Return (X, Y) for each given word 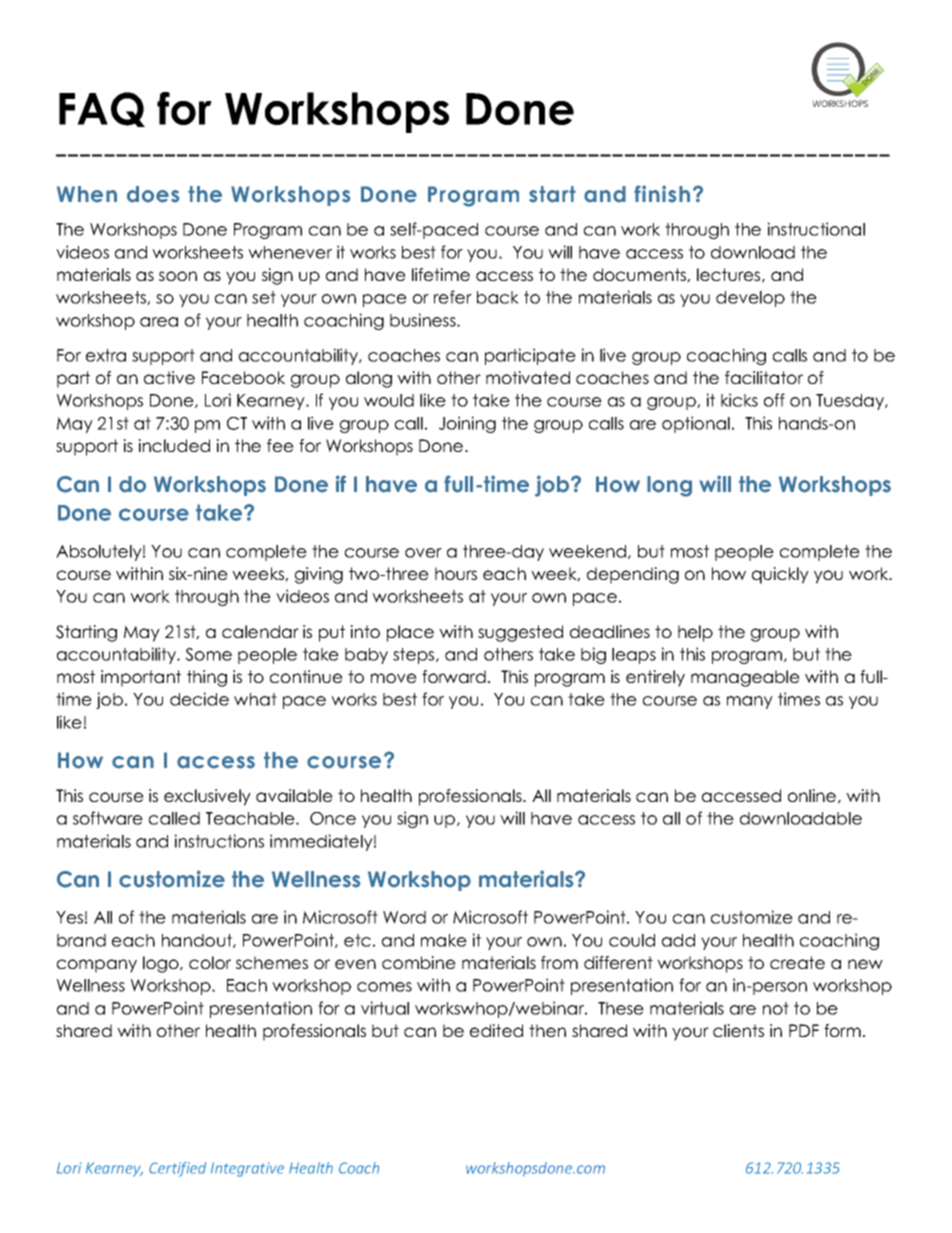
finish (662, 194)
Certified (177, 1169)
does (153, 194)
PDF (804, 1030)
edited (496, 1030)
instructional (816, 229)
